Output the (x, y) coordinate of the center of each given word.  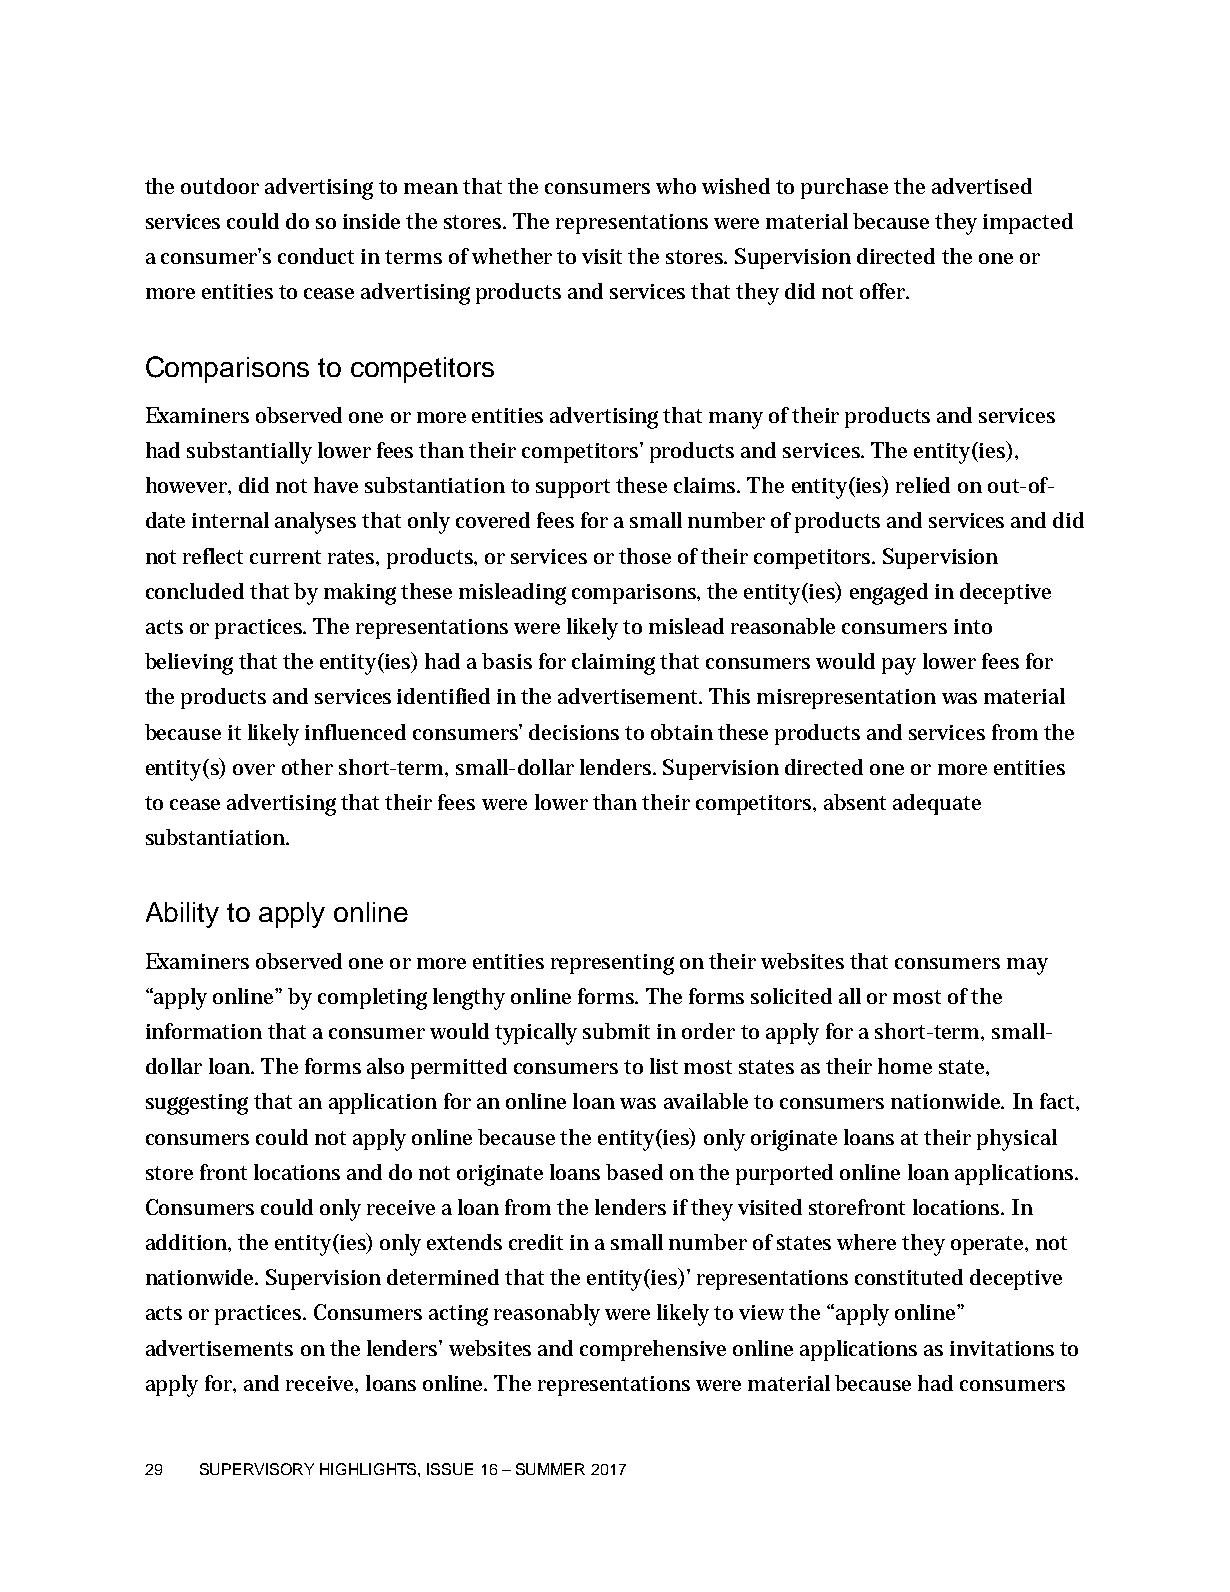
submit (616, 1031)
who (676, 186)
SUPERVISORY (257, 1469)
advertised (982, 186)
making (360, 594)
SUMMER (550, 1469)
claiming (613, 664)
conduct (316, 256)
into (973, 626)
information (204, 1031)
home (905, 1066)
